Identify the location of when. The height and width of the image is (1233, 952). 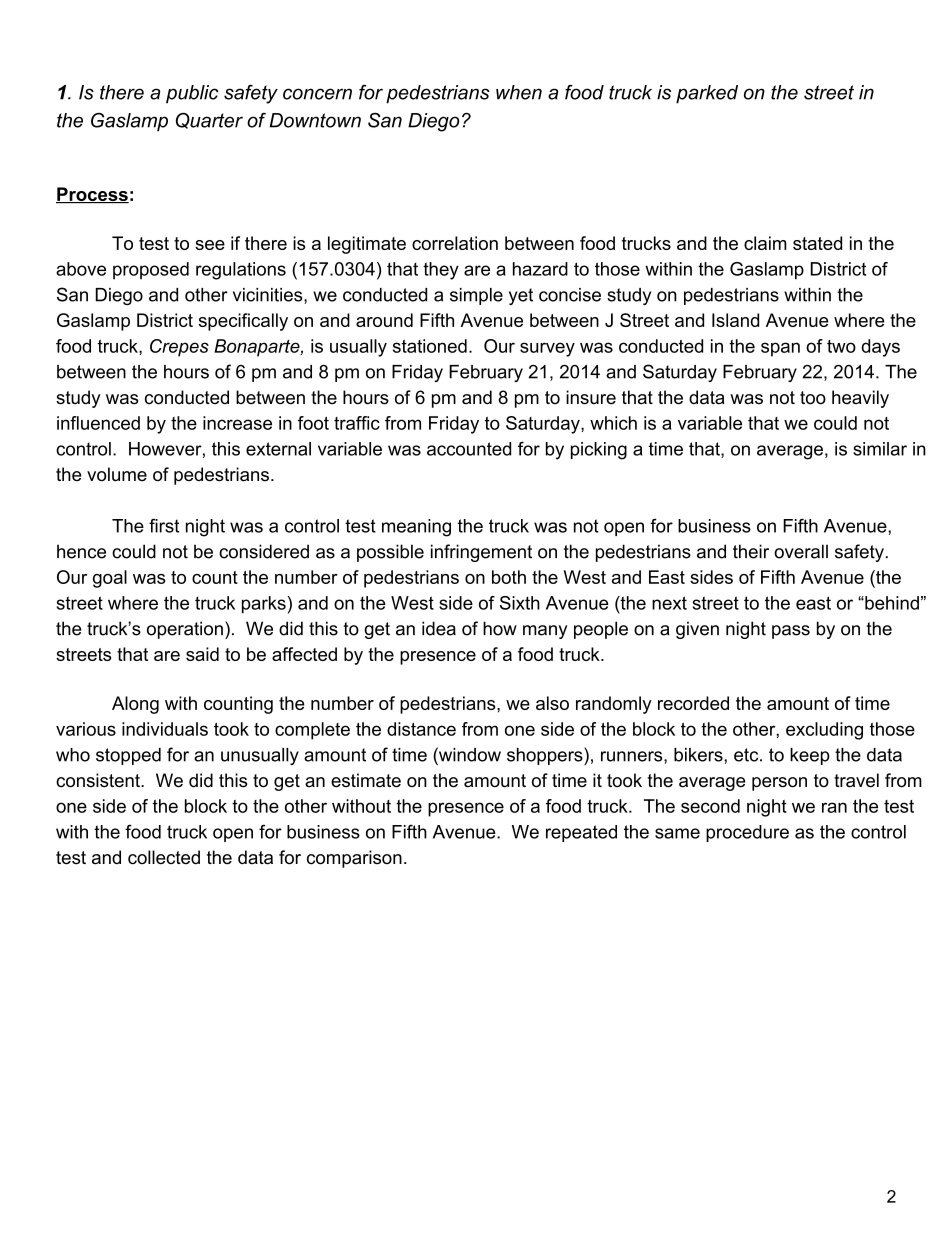
(519, 92).
